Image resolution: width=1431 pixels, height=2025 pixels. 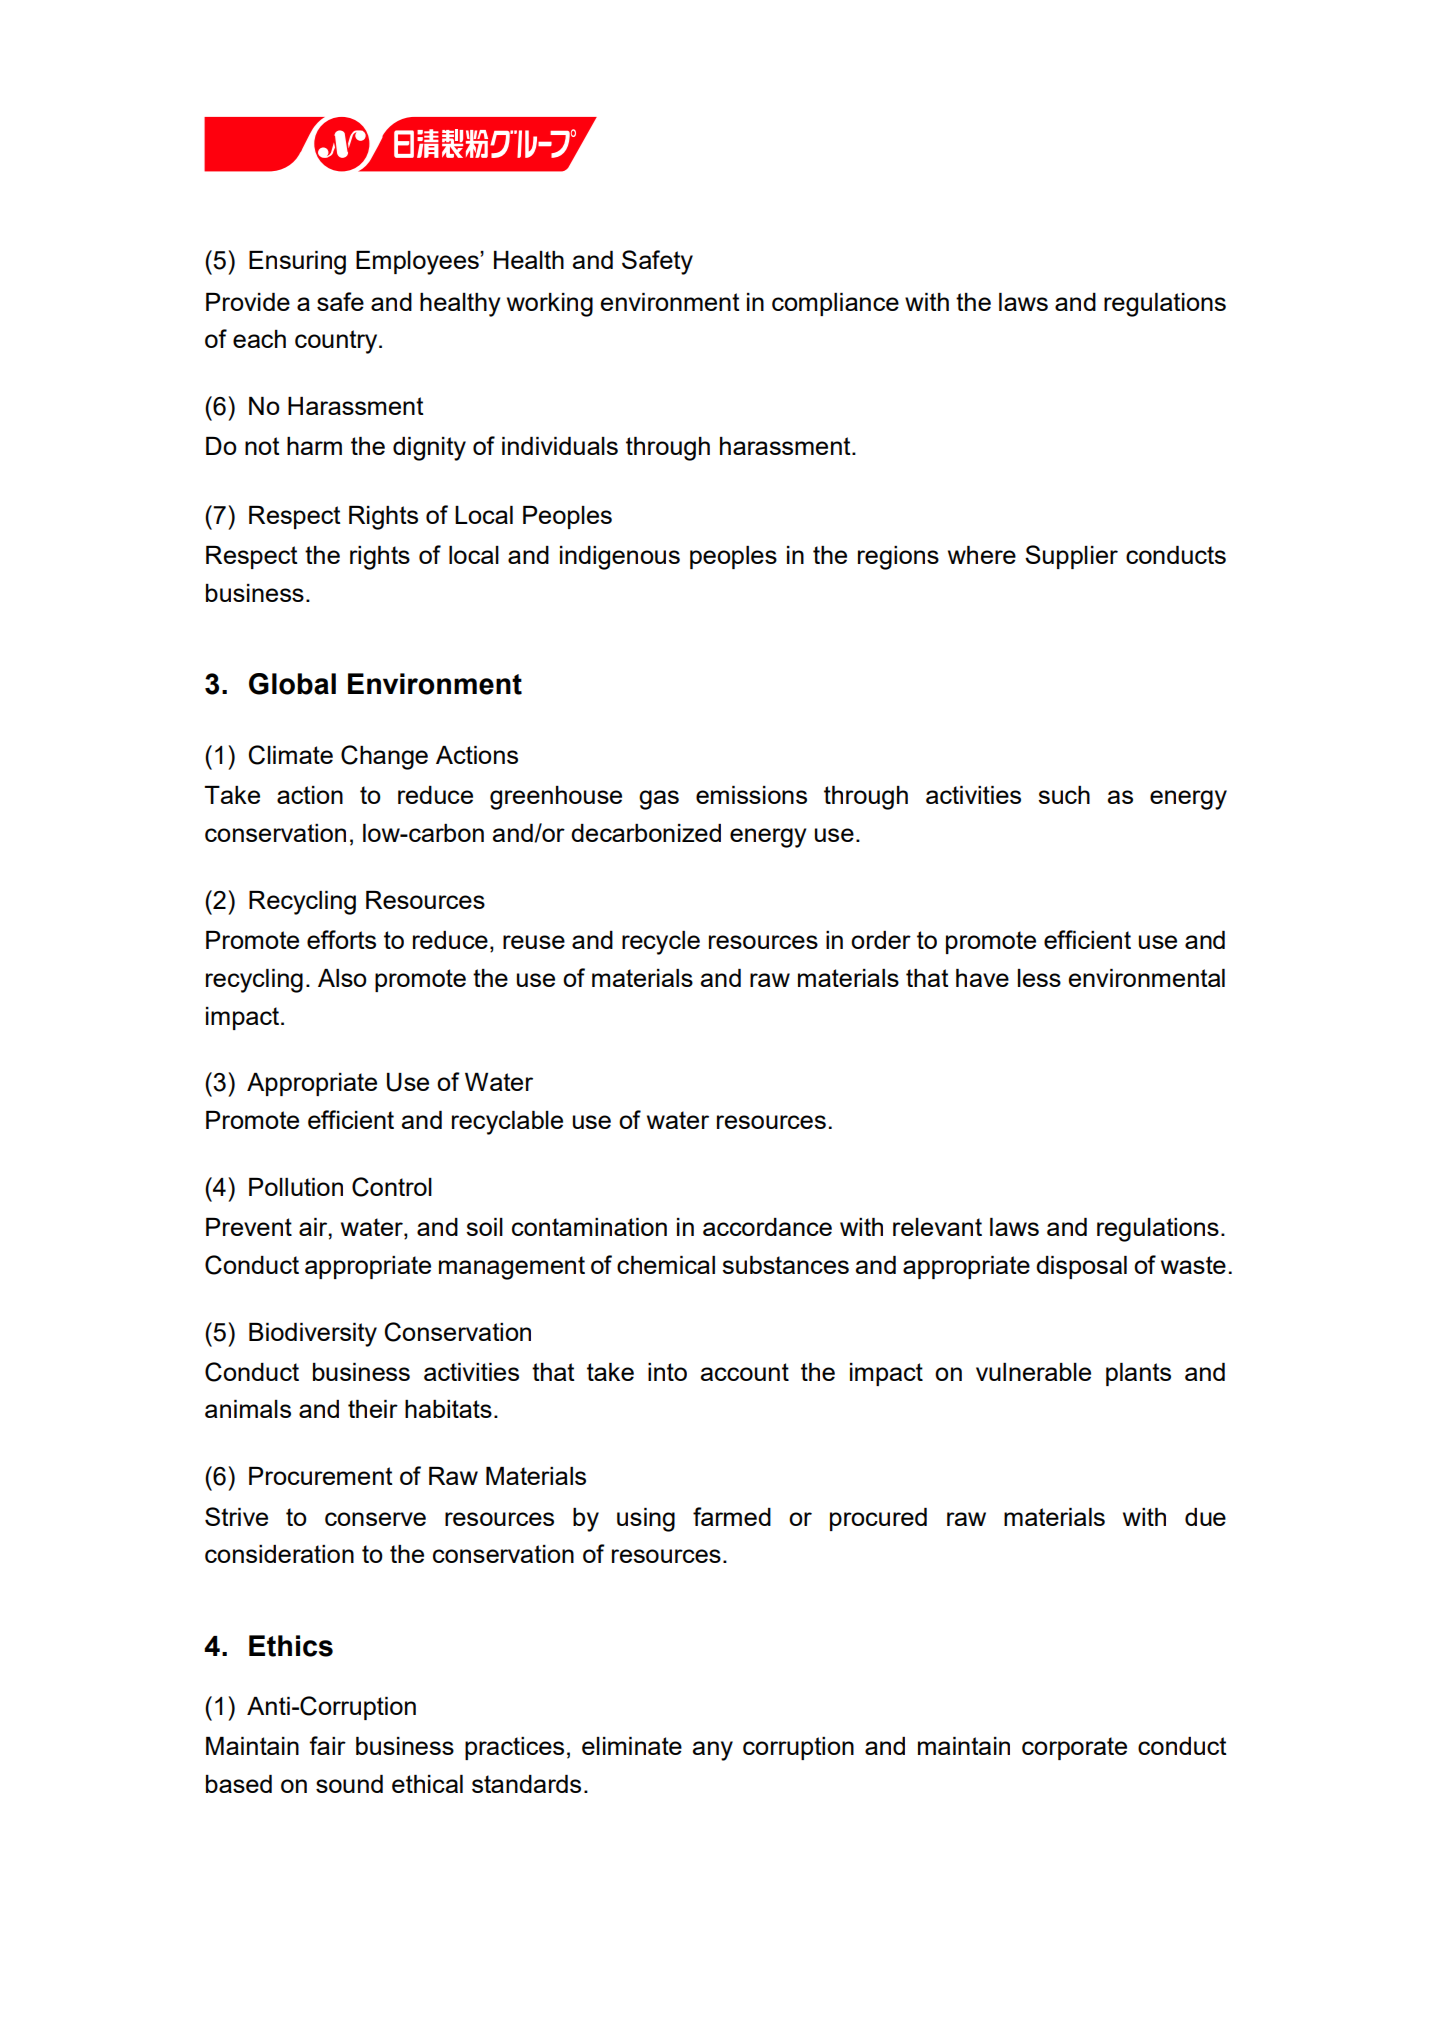 I want to click on fair, so click(x=327, y=1745).
